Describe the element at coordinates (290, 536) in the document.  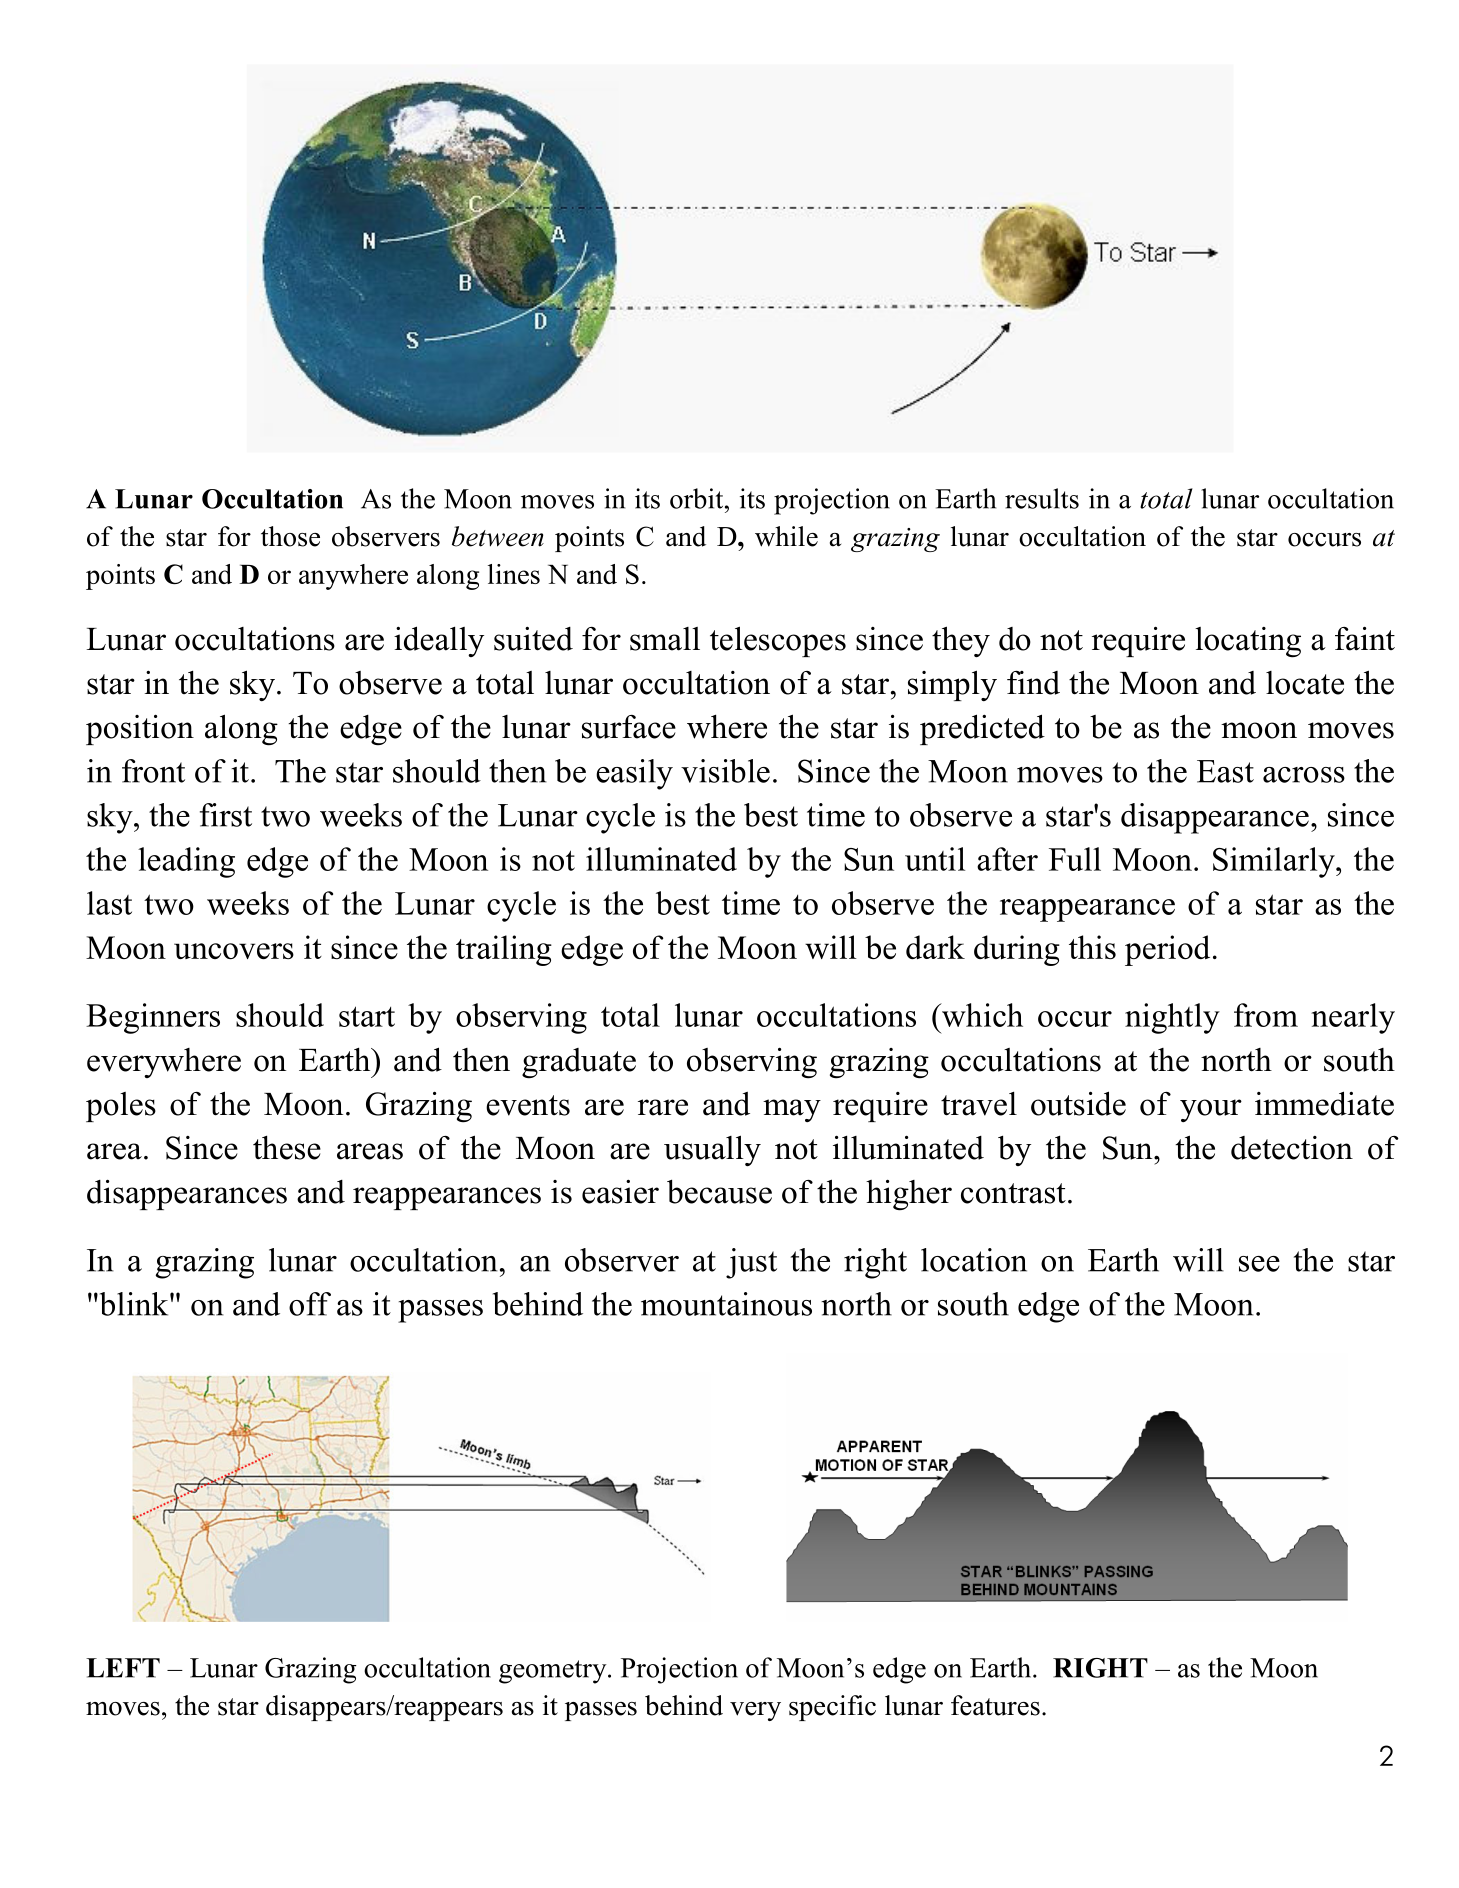
I see `those` at that location.
